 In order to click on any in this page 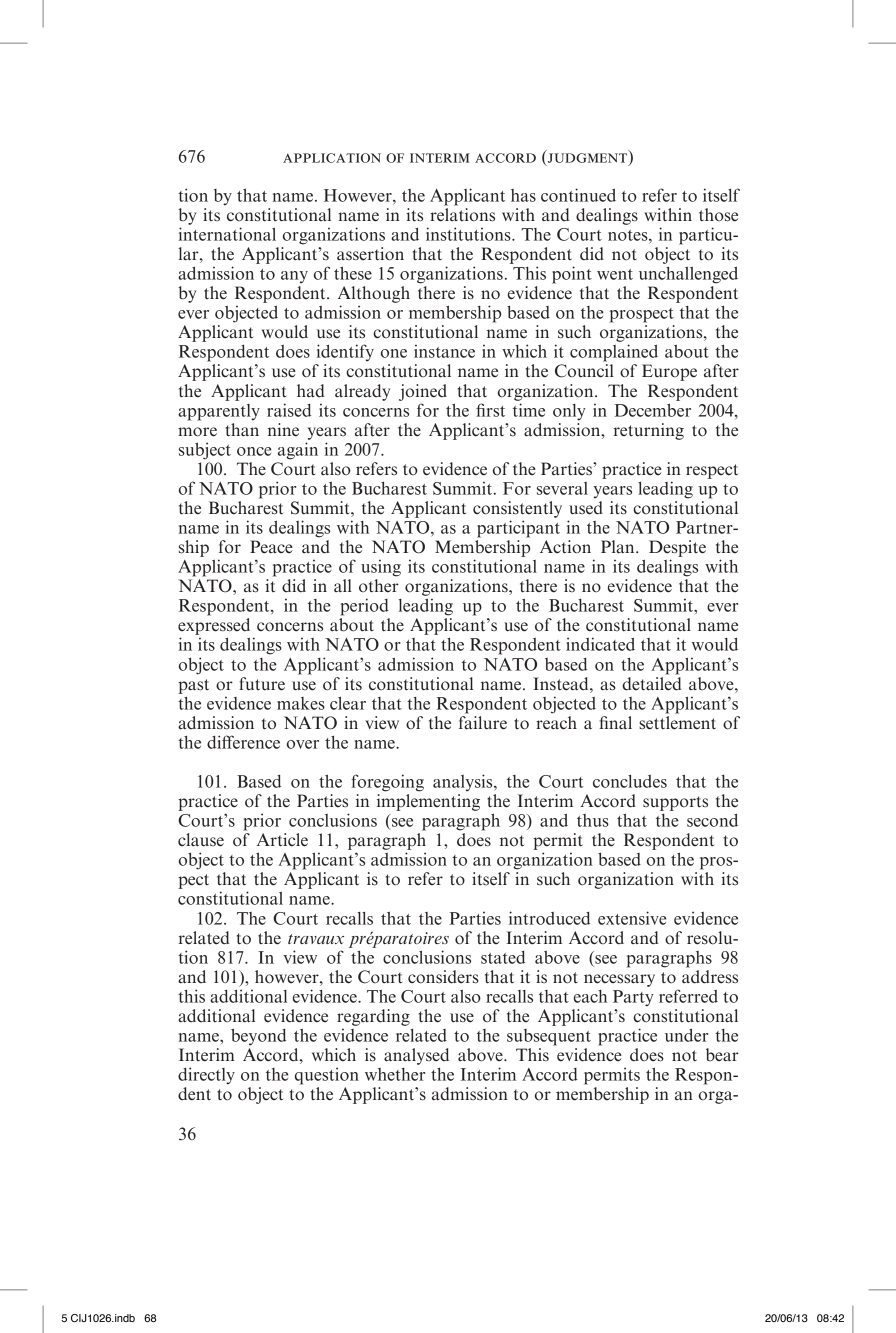, I will do `click(294, 277)`.
